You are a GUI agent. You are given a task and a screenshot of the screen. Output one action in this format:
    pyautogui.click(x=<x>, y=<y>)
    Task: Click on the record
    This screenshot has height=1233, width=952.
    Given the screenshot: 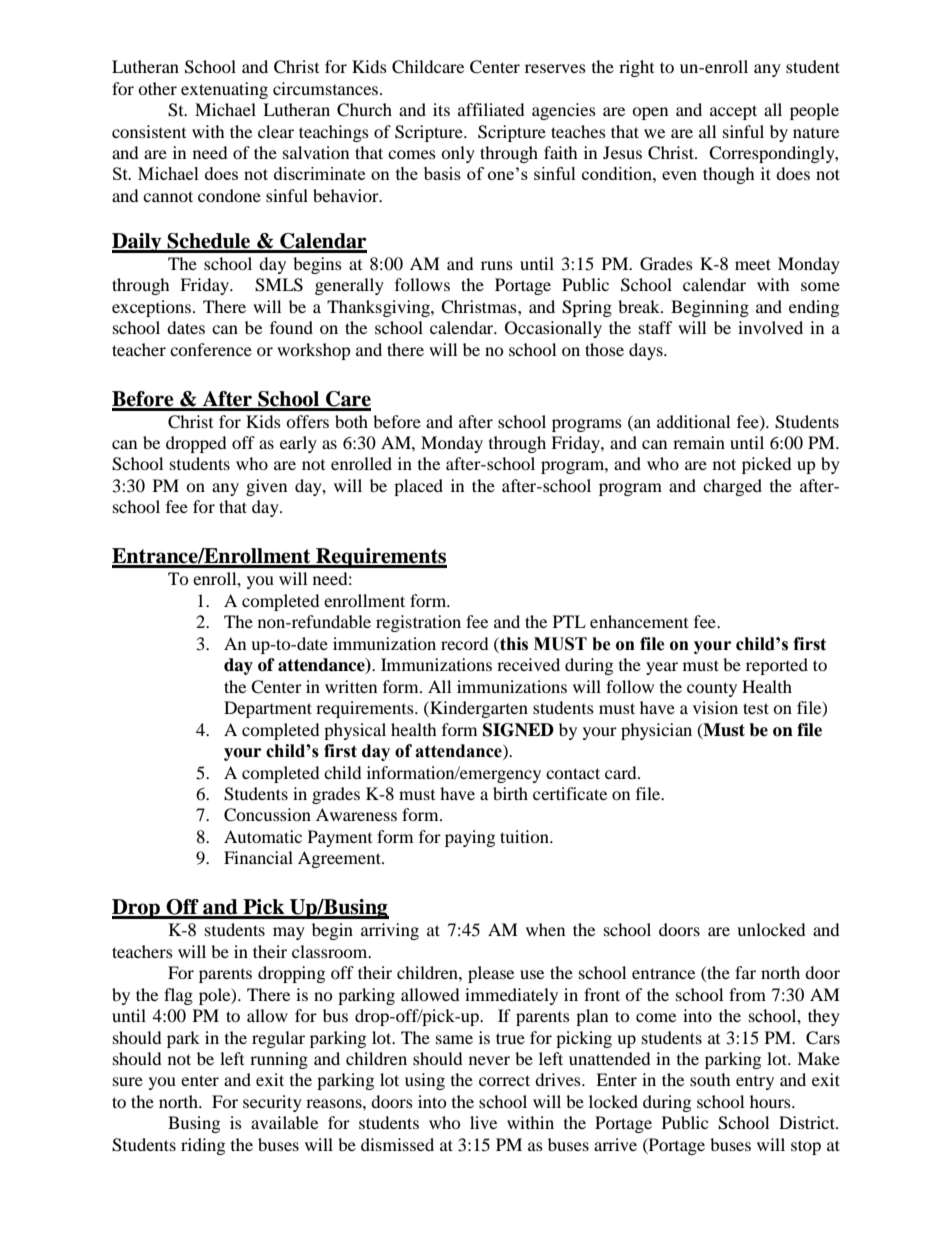 What is the action you would take?
    pyautogui.click(x=465, y=643)
